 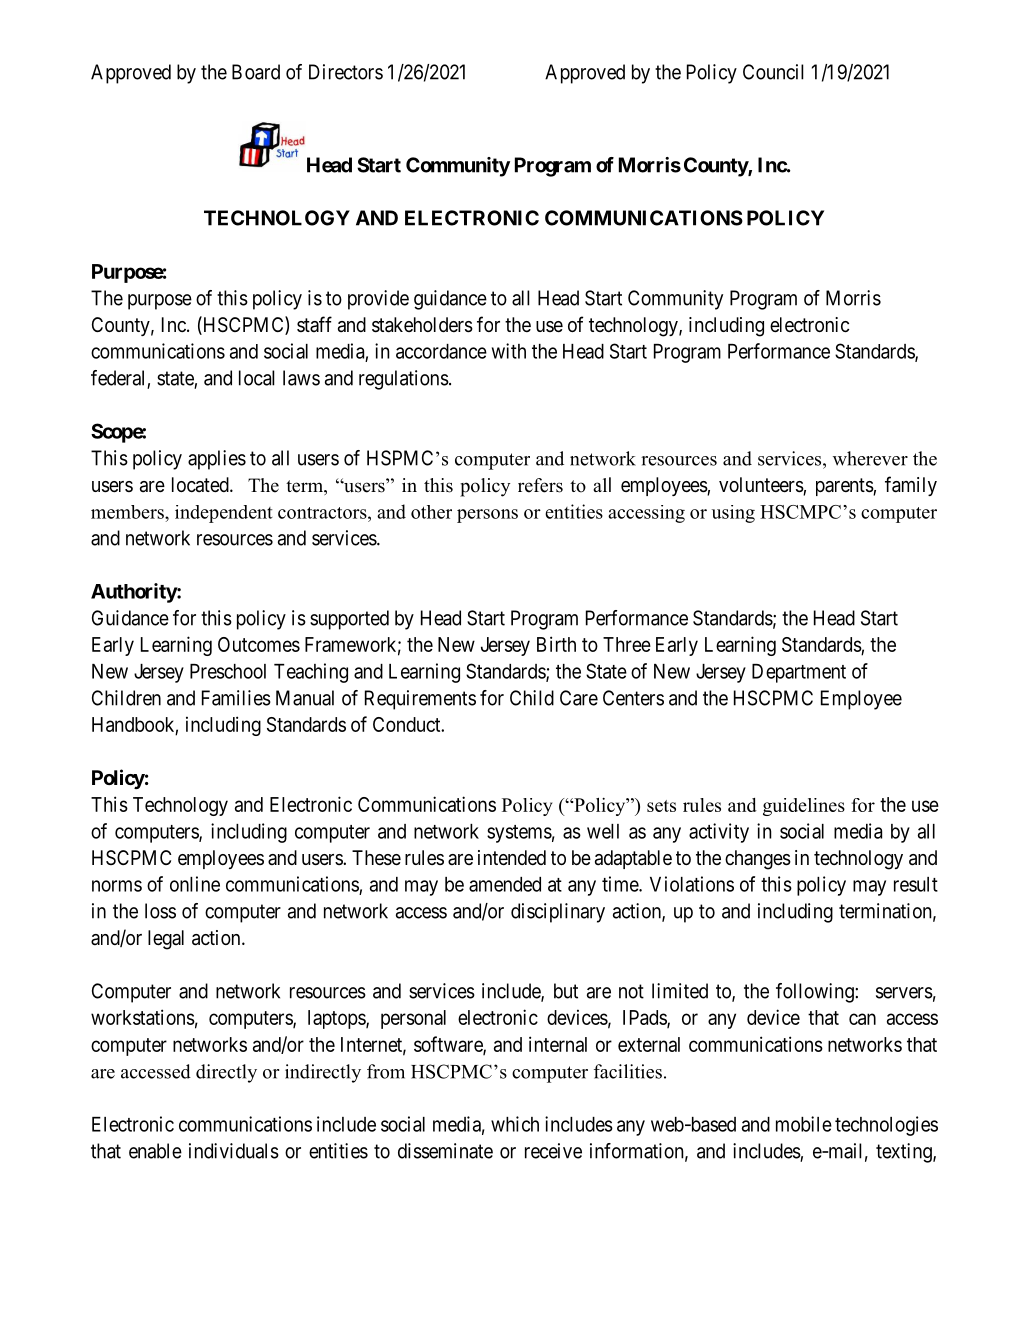 What do you see at coordinates (804, 1124) in the page?
I see `mobile` at bounding box center [804, 1124].
